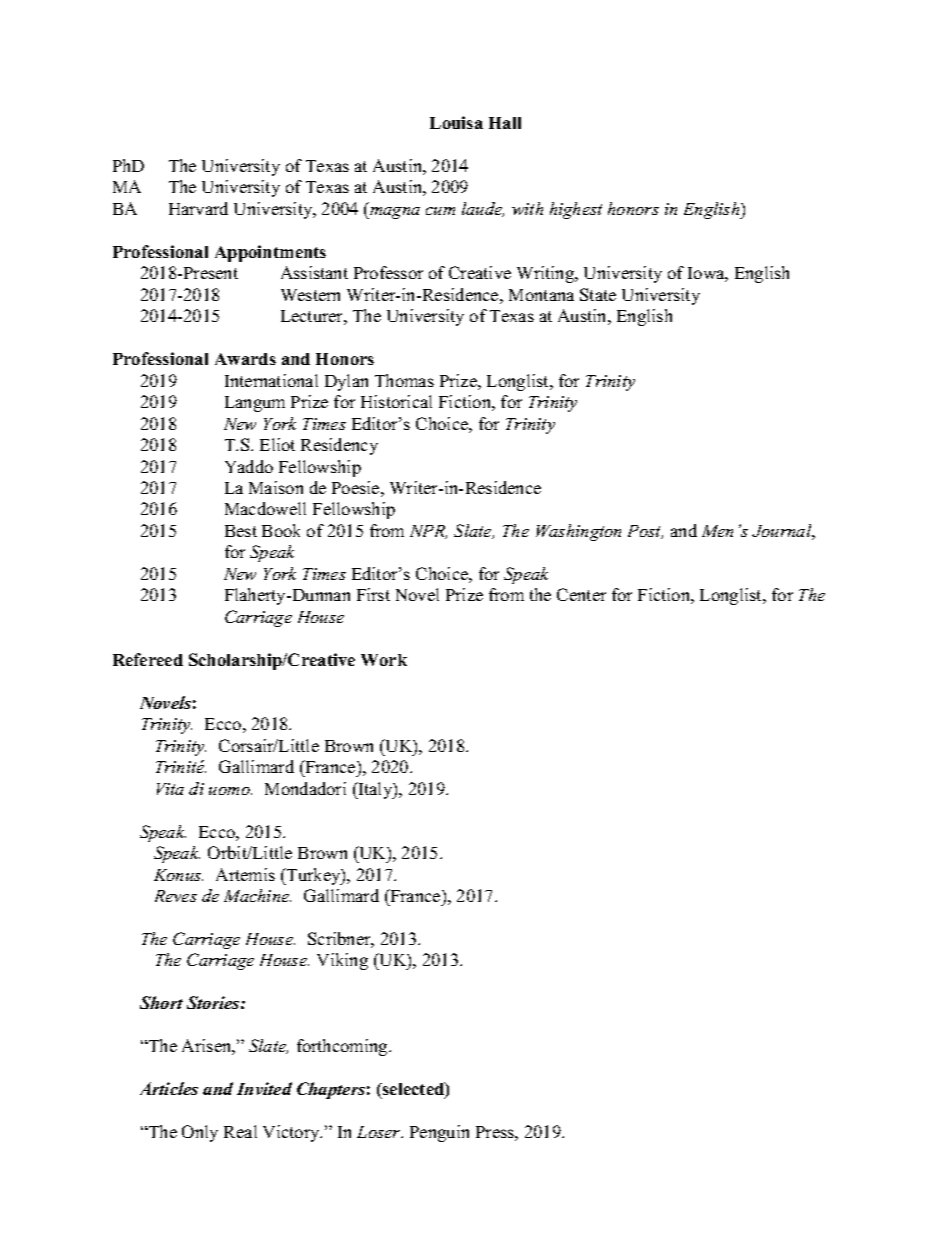  Describe the element at coordinates (581, 594) in the screenshot. I see `Center` at that location.
